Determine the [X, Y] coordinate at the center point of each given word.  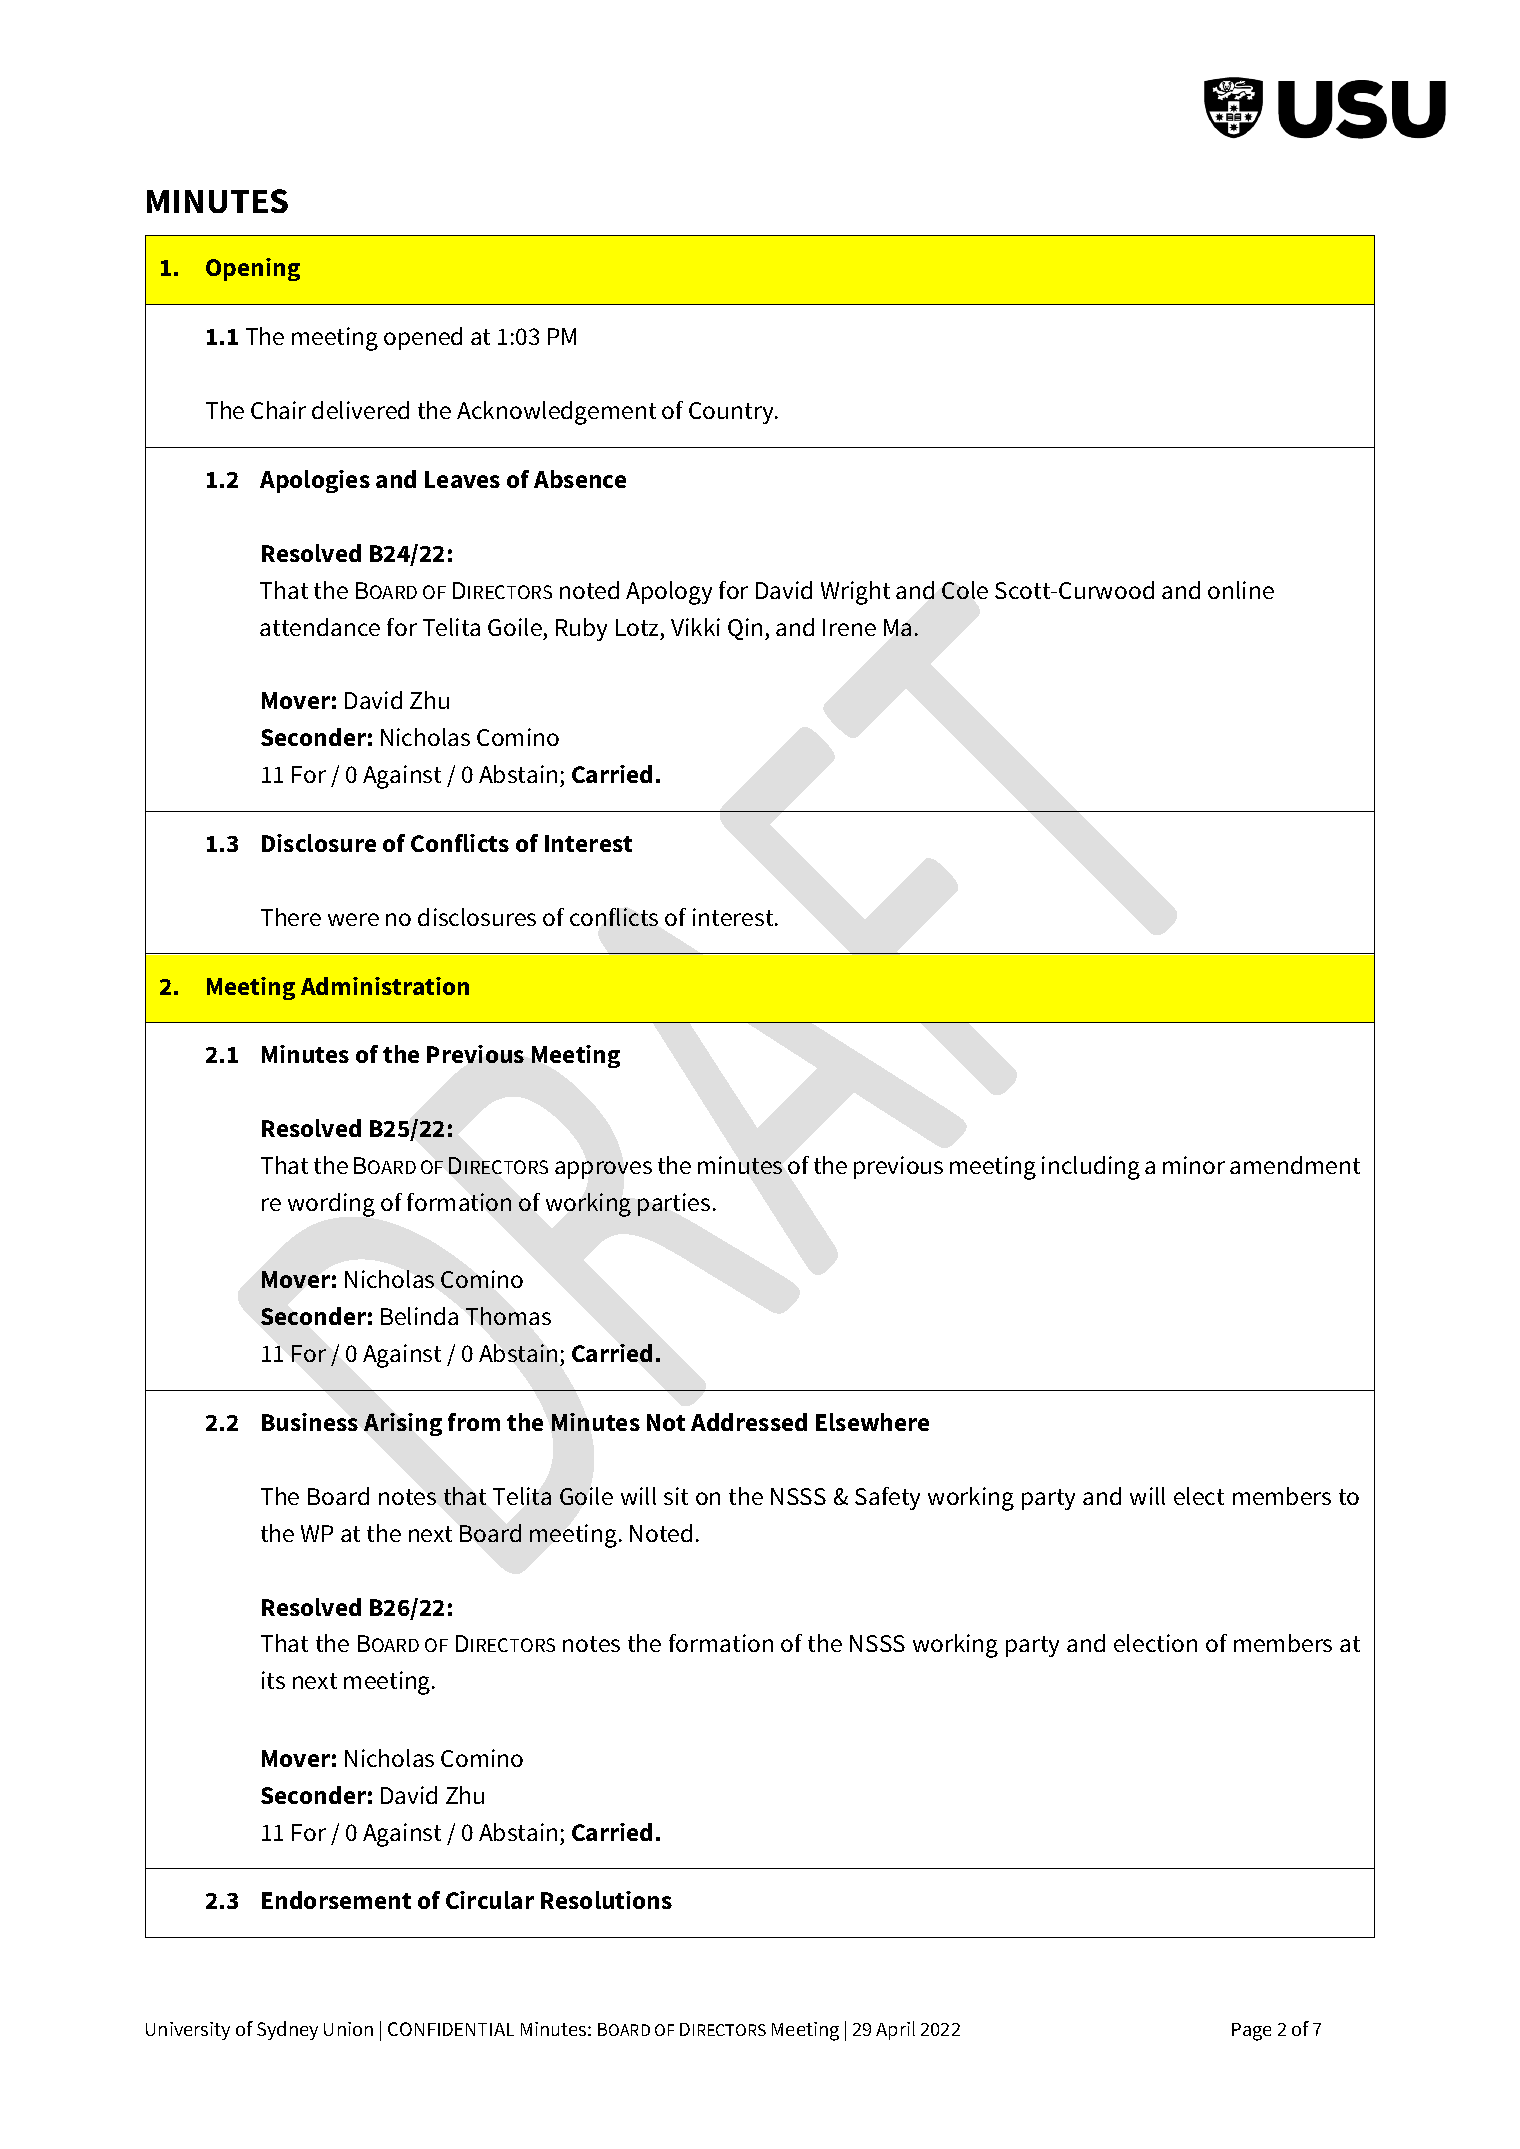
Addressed [749, 1422]
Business [310, 1422]
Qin [745, 629]
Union [348, 2029]
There [291, 917]
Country [732, 413]
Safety [887, 1498]
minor [1194, 1165]
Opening [253, 269]
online [1241, 590]
